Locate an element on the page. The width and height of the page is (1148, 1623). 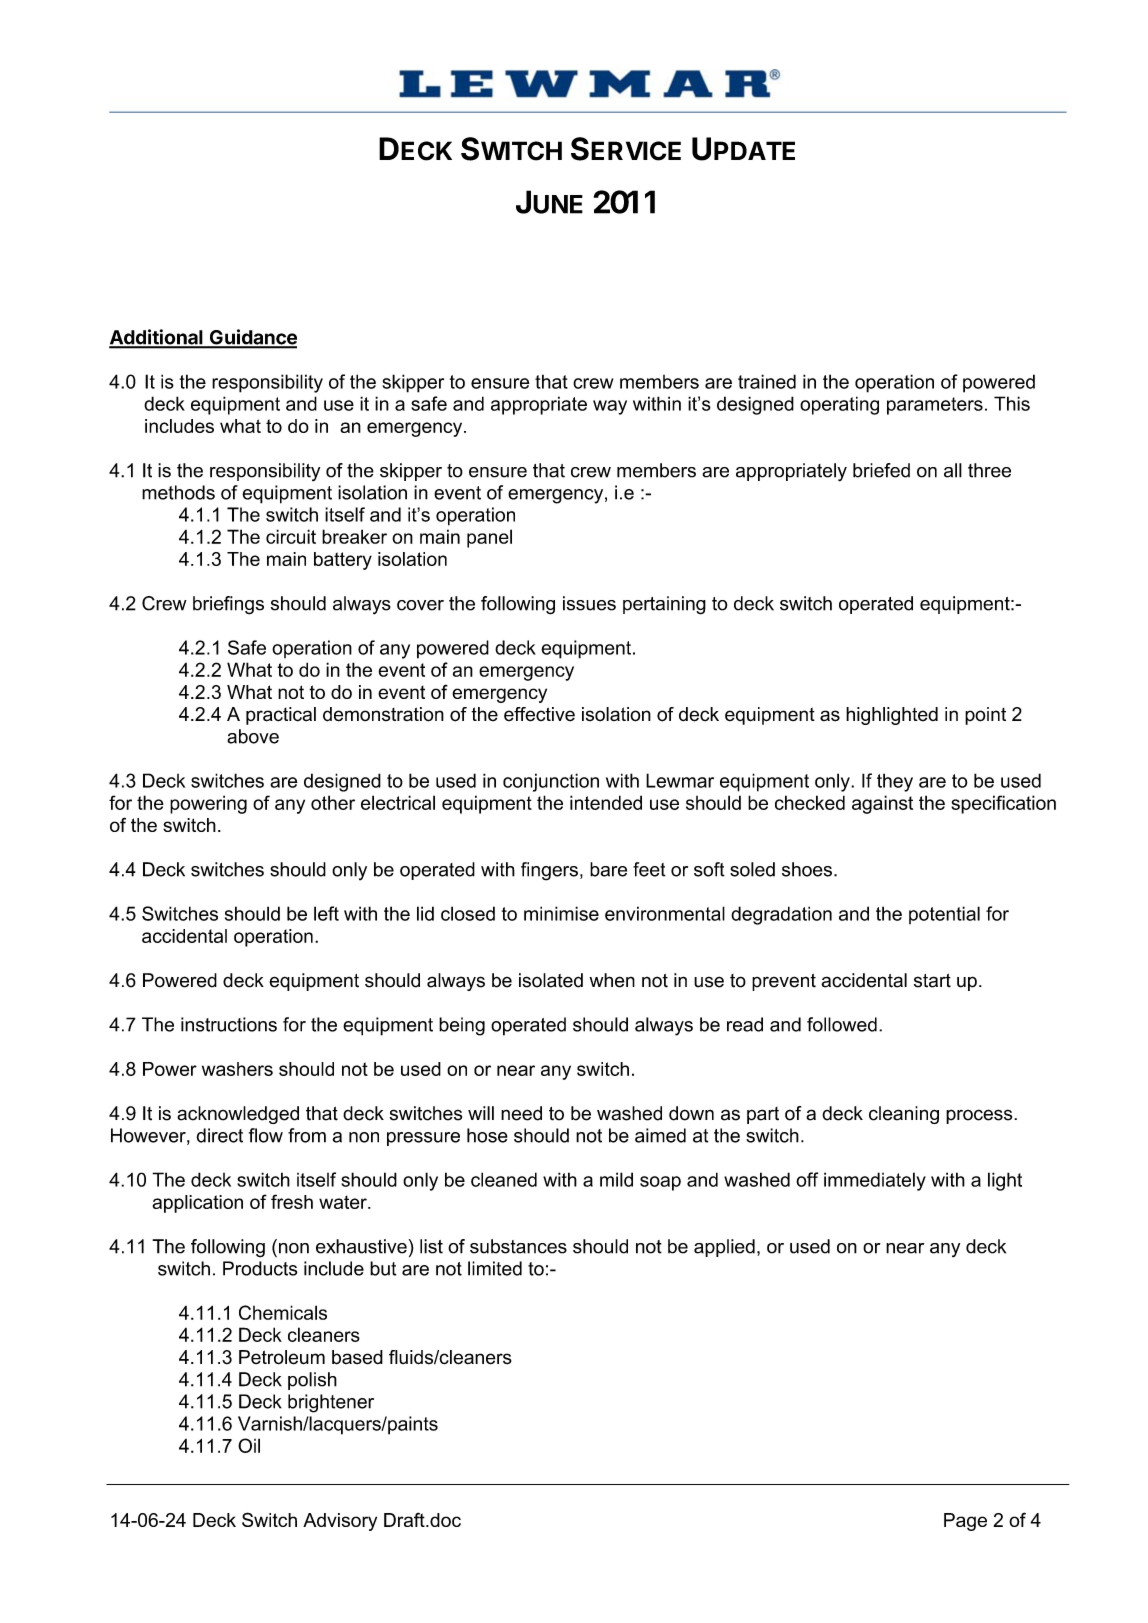
immediately is located at coordinates (875, 1181).
